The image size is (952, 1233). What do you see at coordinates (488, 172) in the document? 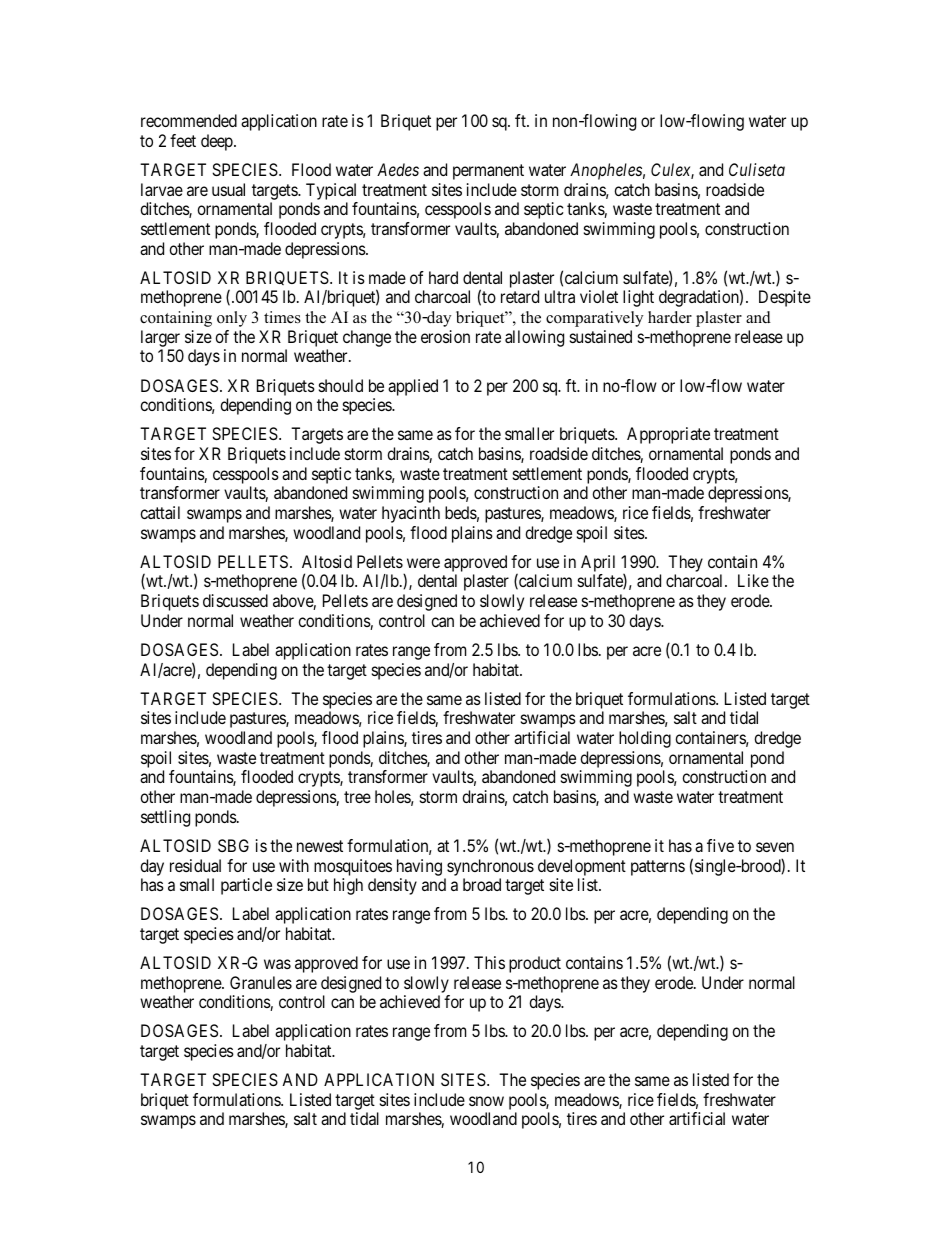
I see `permanent` at bounding box center [488, 172].
